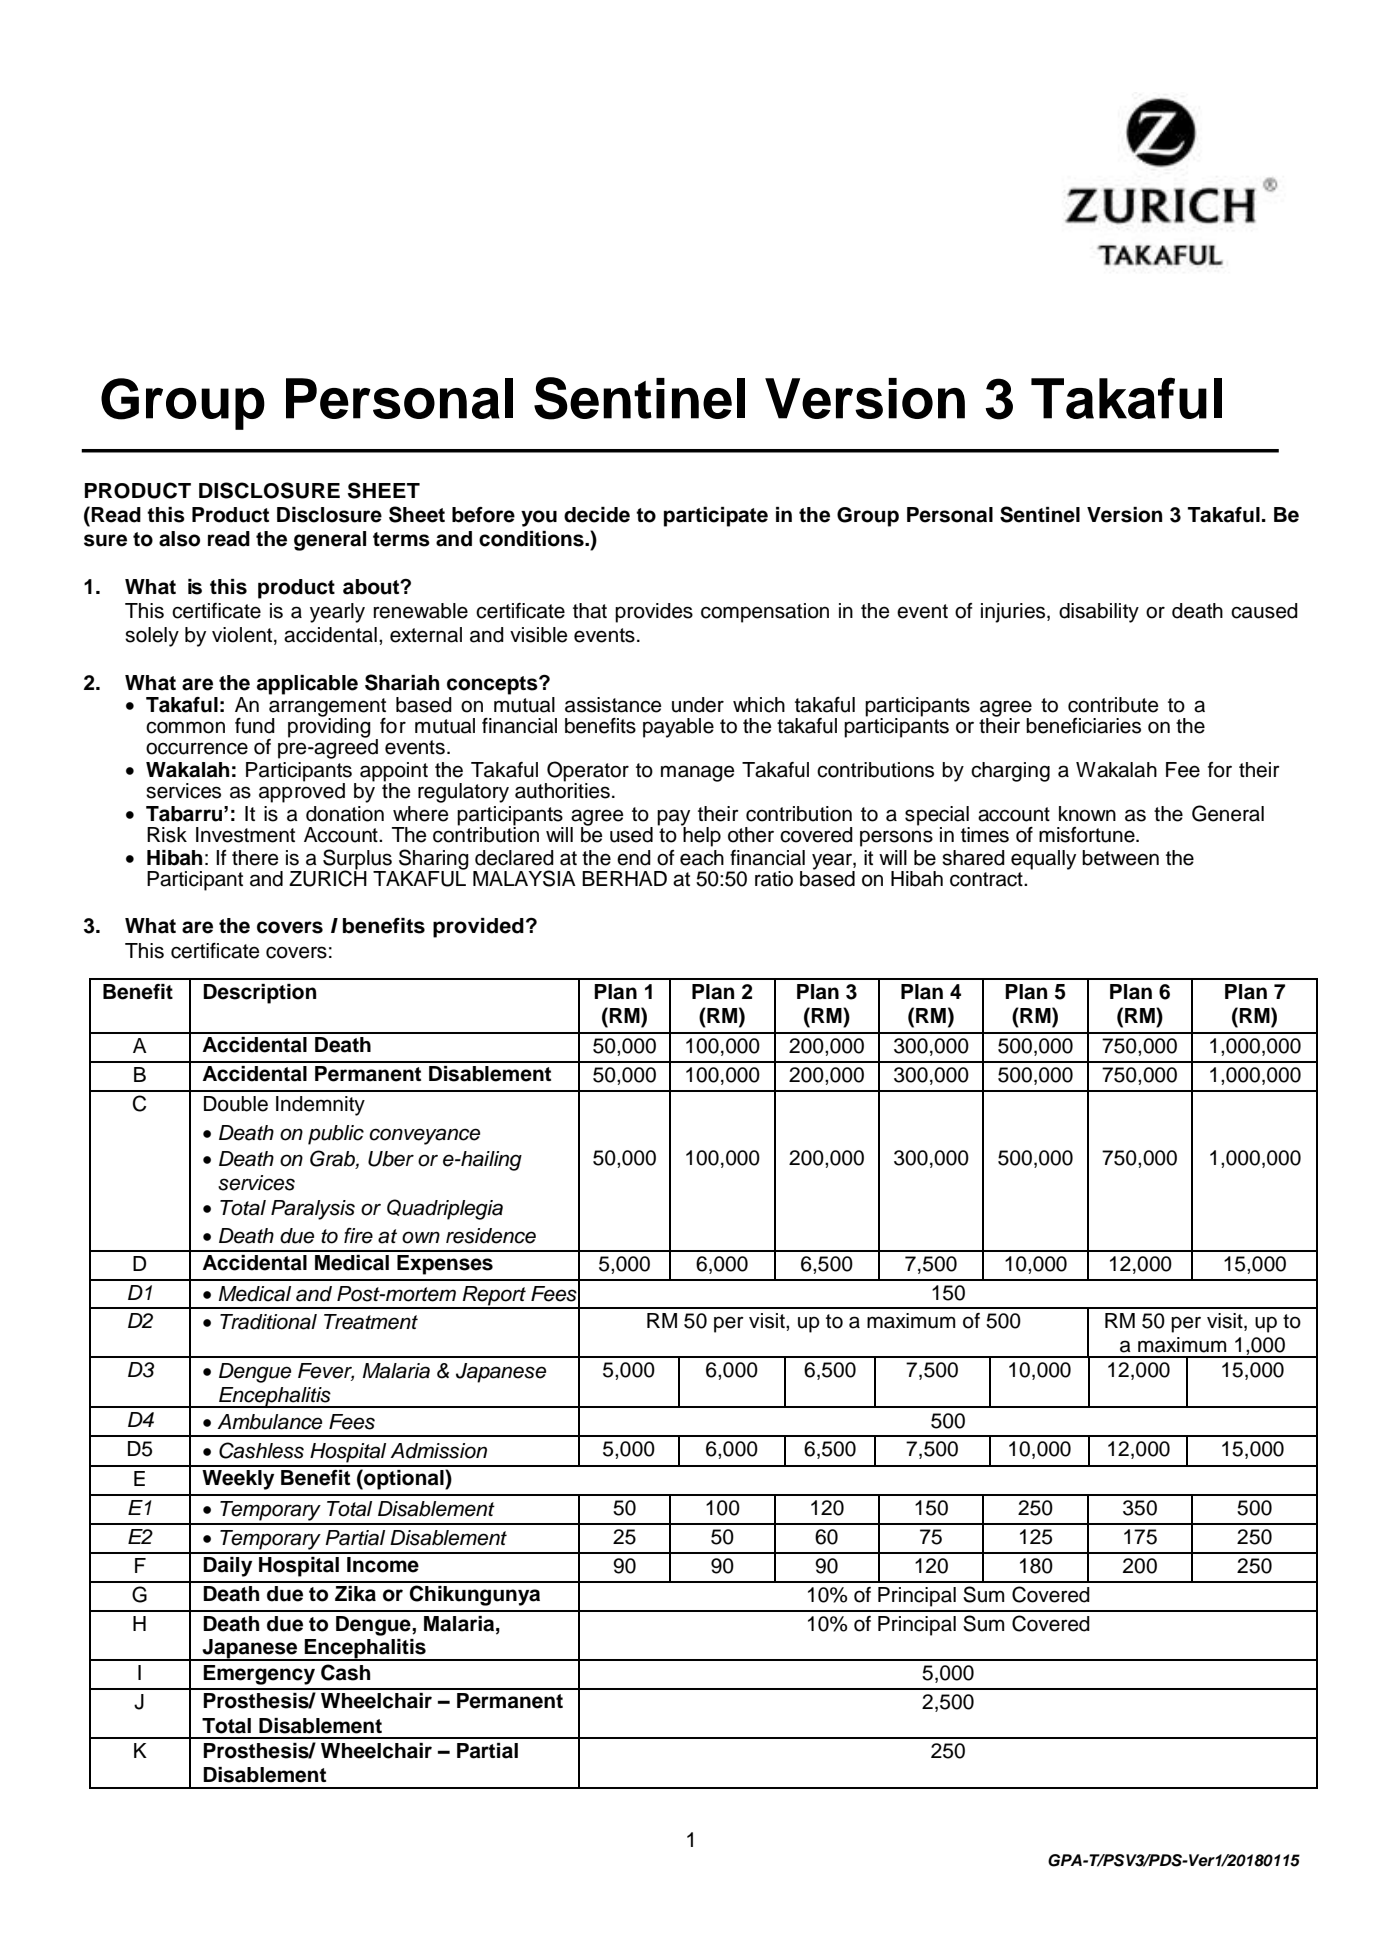 The width and height of the screenshot is (1381, 1953). What do you see at coordinates (438, 1451) in the screenshot?
I see `Admission` at bounding box center [438, 1451].
